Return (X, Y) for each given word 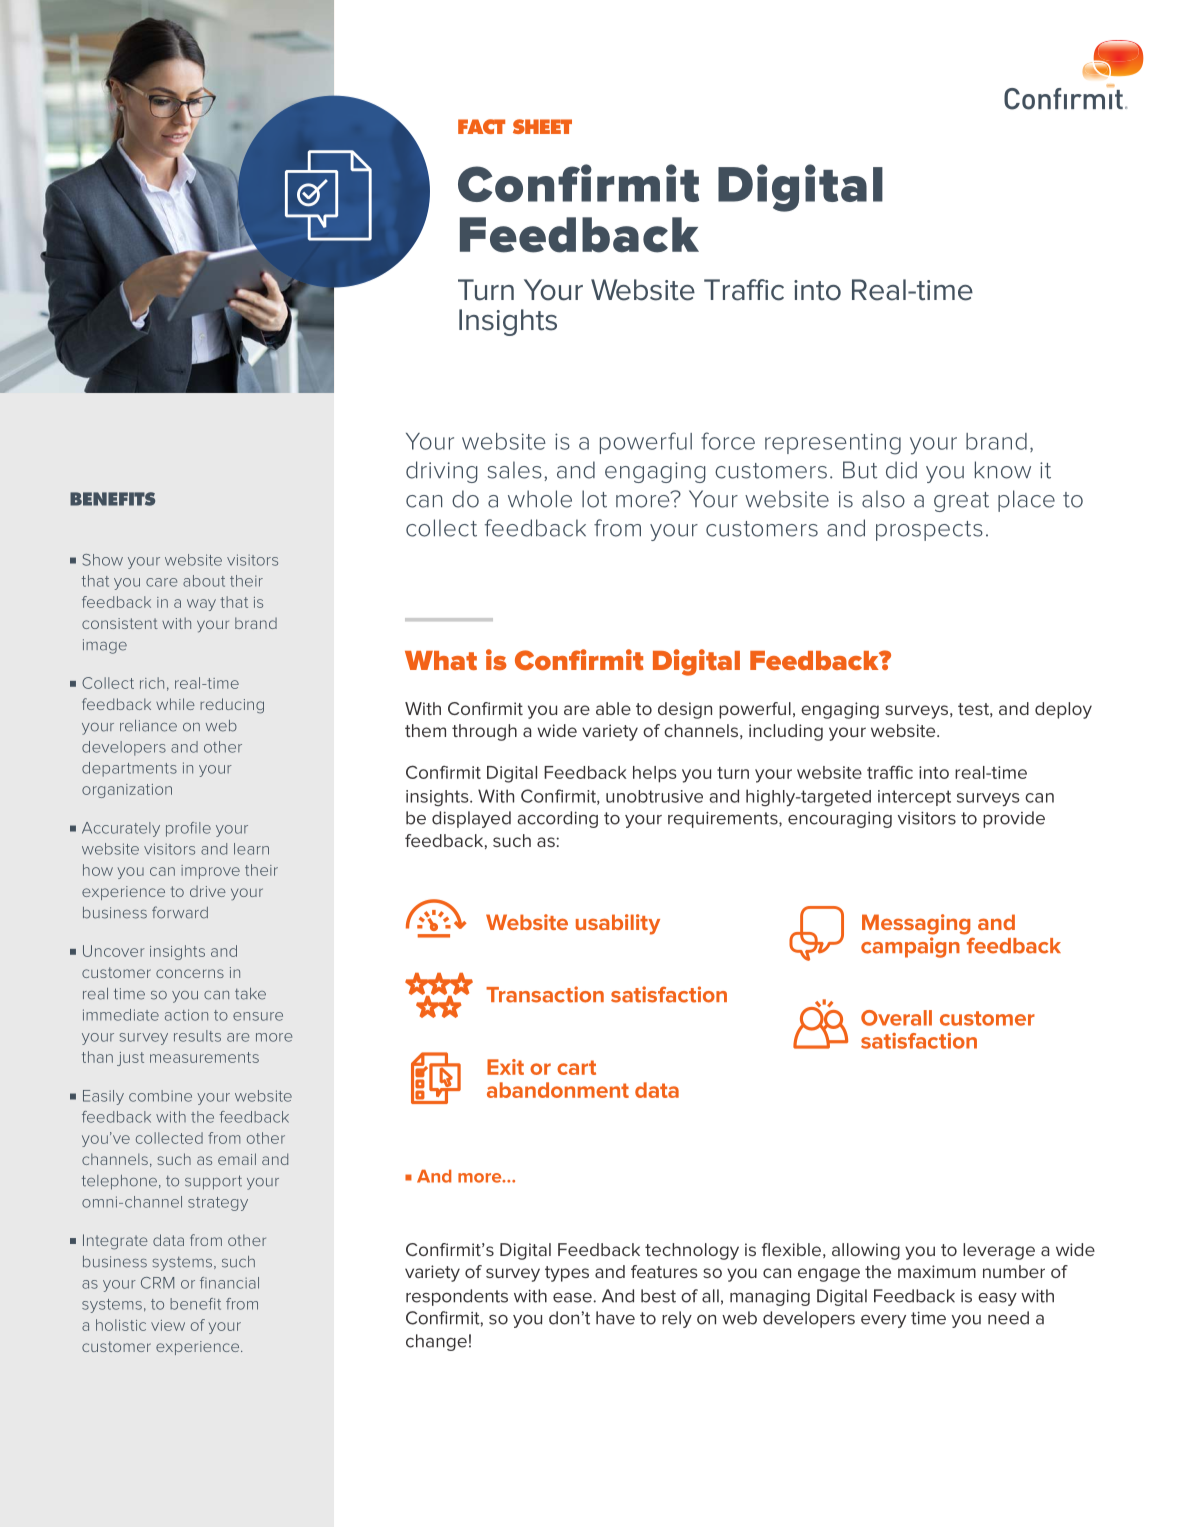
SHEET (542, 126)
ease (572, 1297)
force (728, 441)
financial (229, 1283)
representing (833, 444)
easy (997, 1299)
